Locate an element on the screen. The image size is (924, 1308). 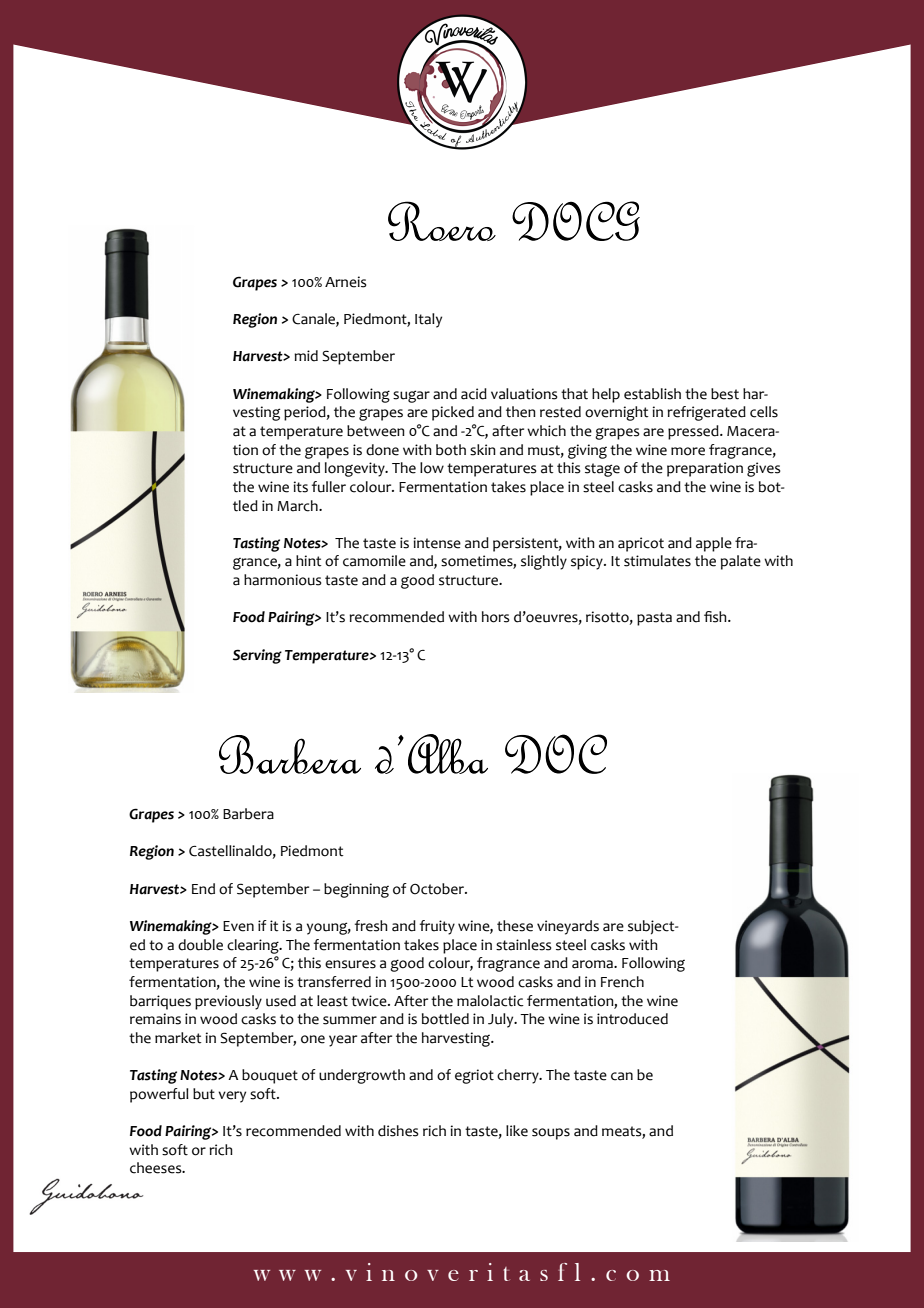
fruity is located at coordinates (437, 927).
